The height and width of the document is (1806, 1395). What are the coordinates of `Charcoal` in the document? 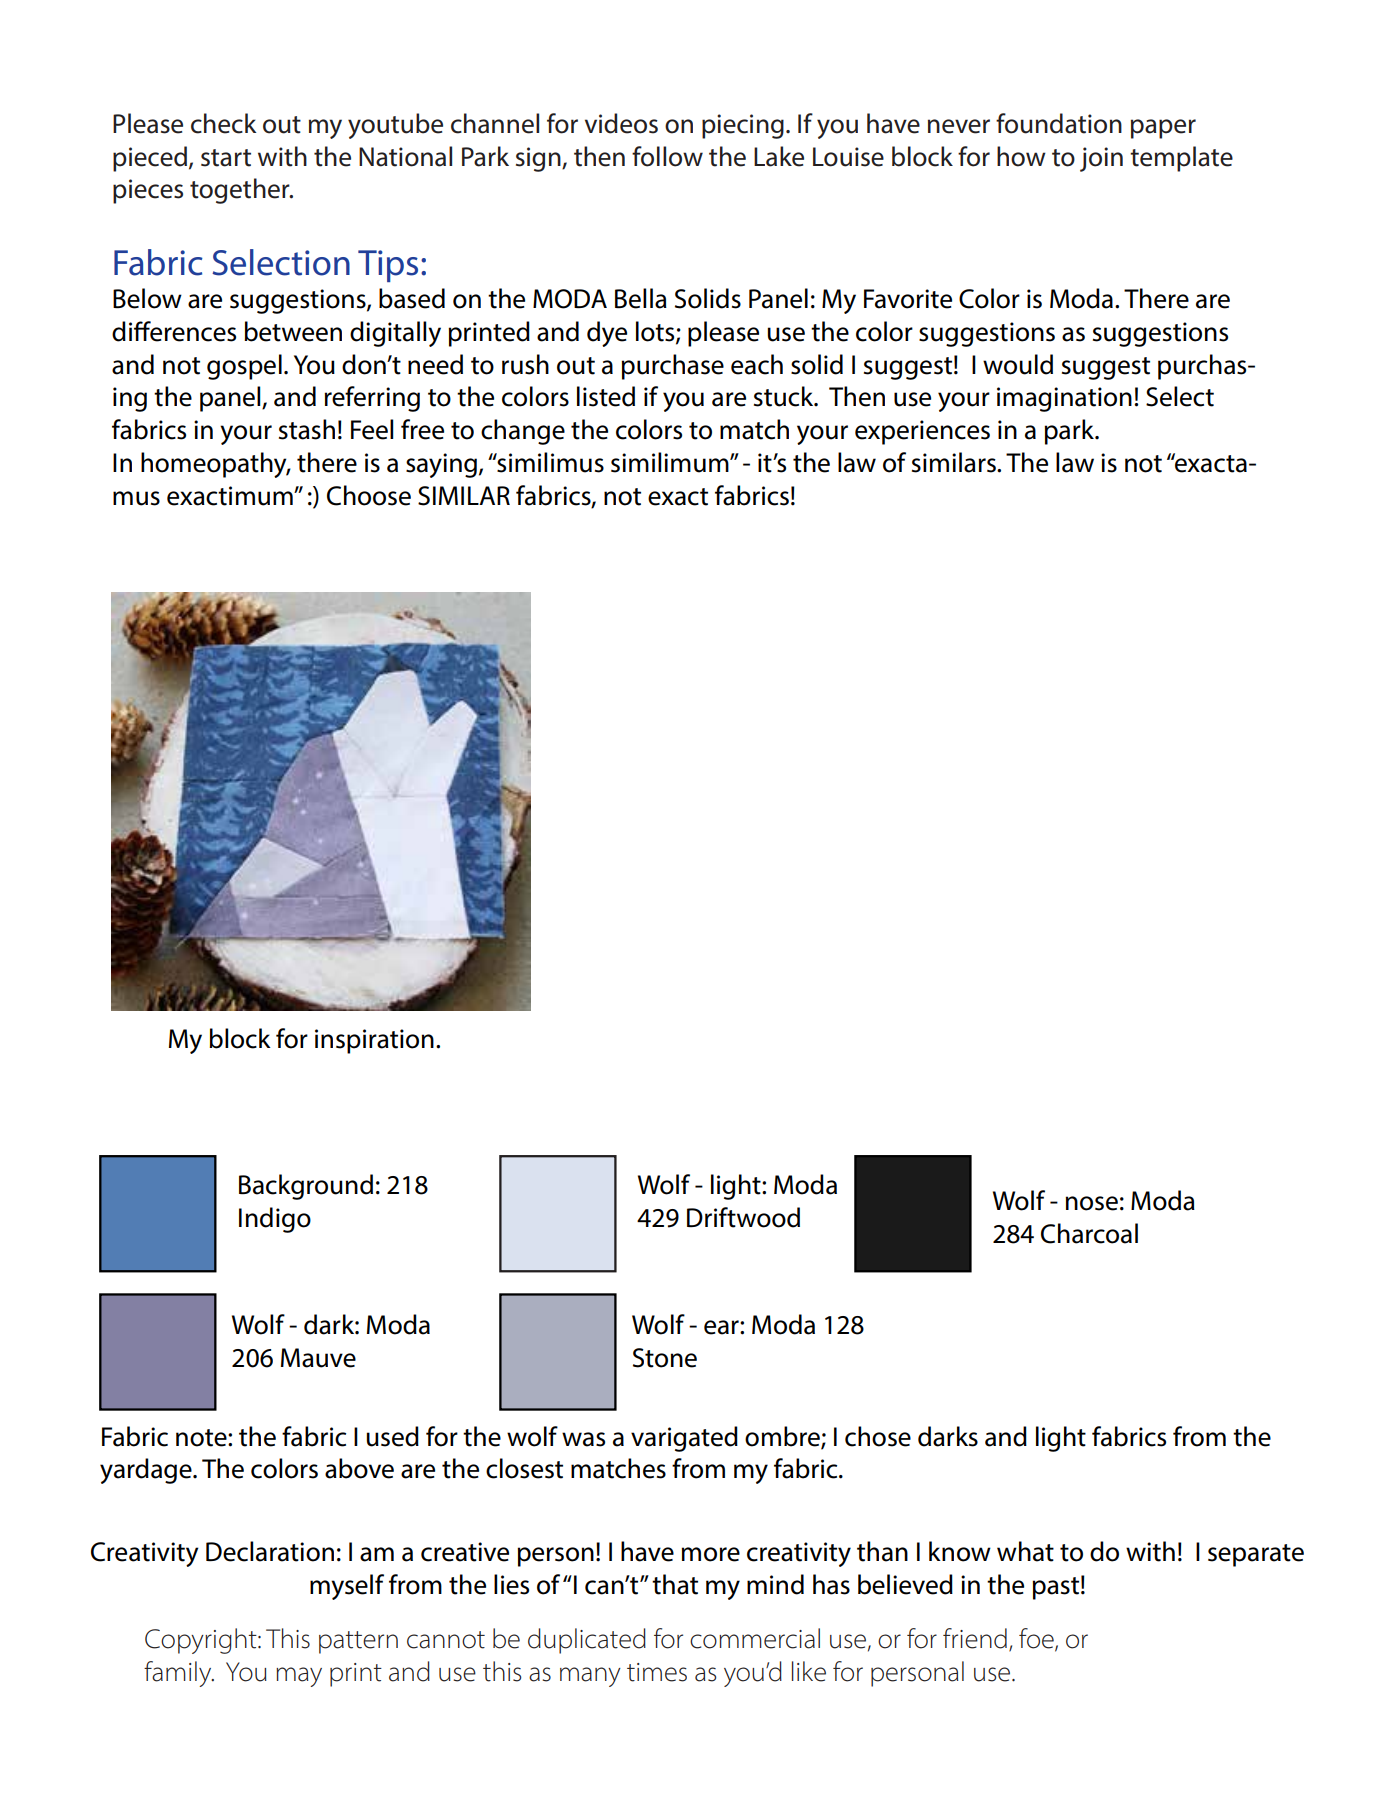 It's located at (1089, 1233).
